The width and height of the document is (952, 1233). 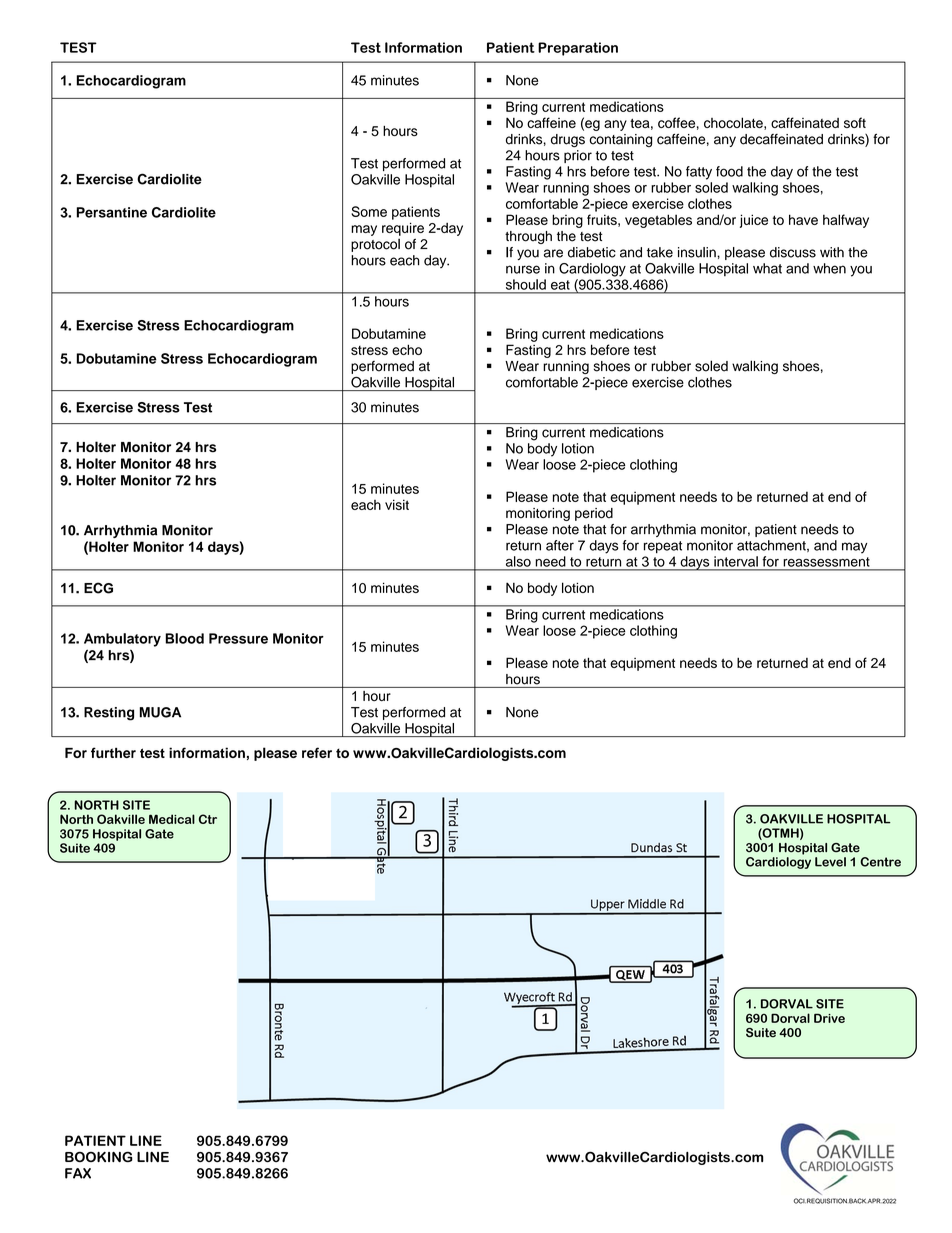 I want to click on interval, so click(x=736, y=561).
